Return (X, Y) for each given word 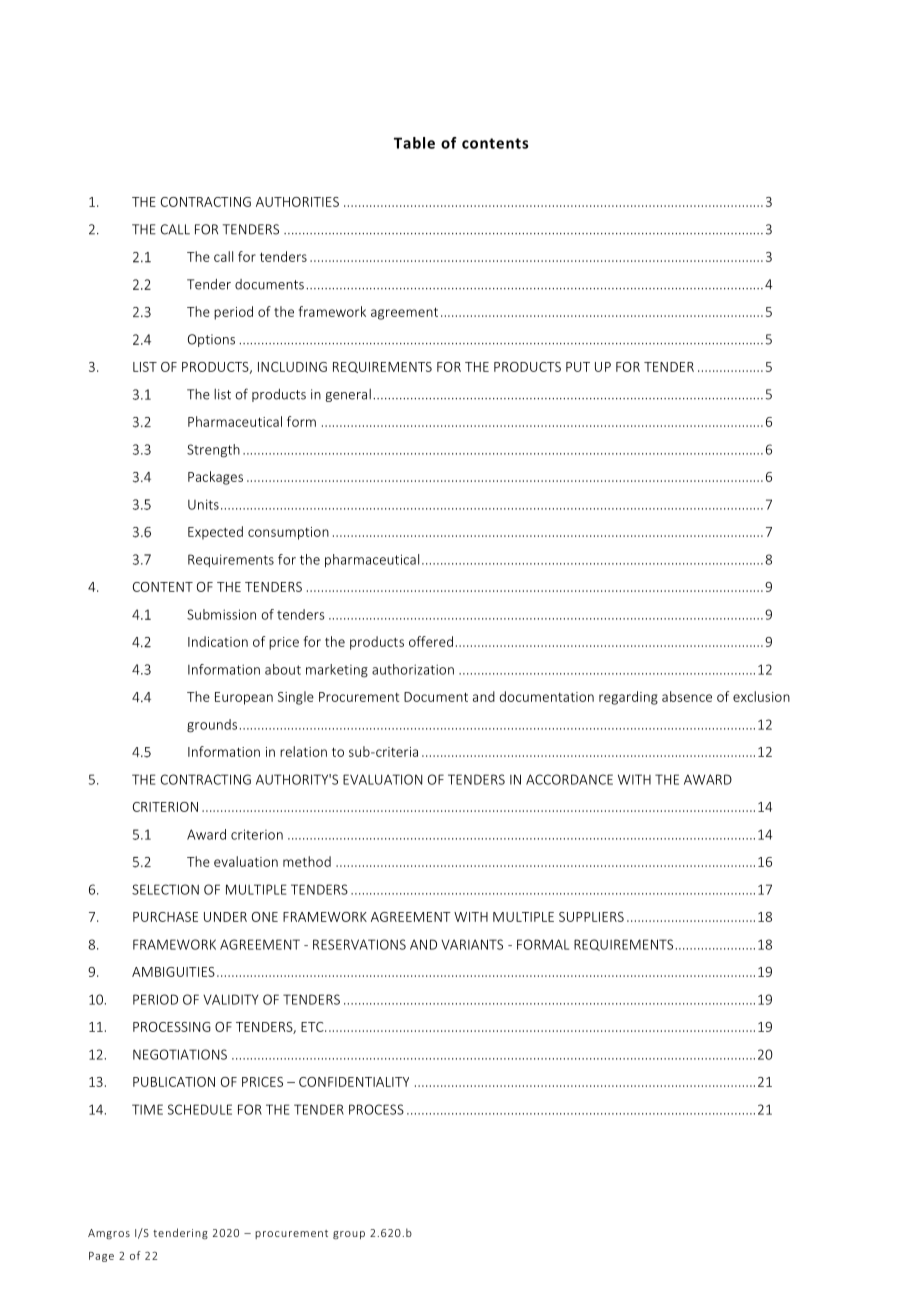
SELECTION (165, 889)
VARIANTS (472, 944)
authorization (413, 669)
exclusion (761, 696)
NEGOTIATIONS (180, 1054)
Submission (221, 614)
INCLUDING (292, 367)
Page (101, 1257)
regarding (628, 698)
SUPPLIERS (591, 917)
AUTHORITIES (297, 202)
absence (687, 696)
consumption (288, 533)
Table (414, 143)
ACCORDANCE (569, 779)
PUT (578, 367)
